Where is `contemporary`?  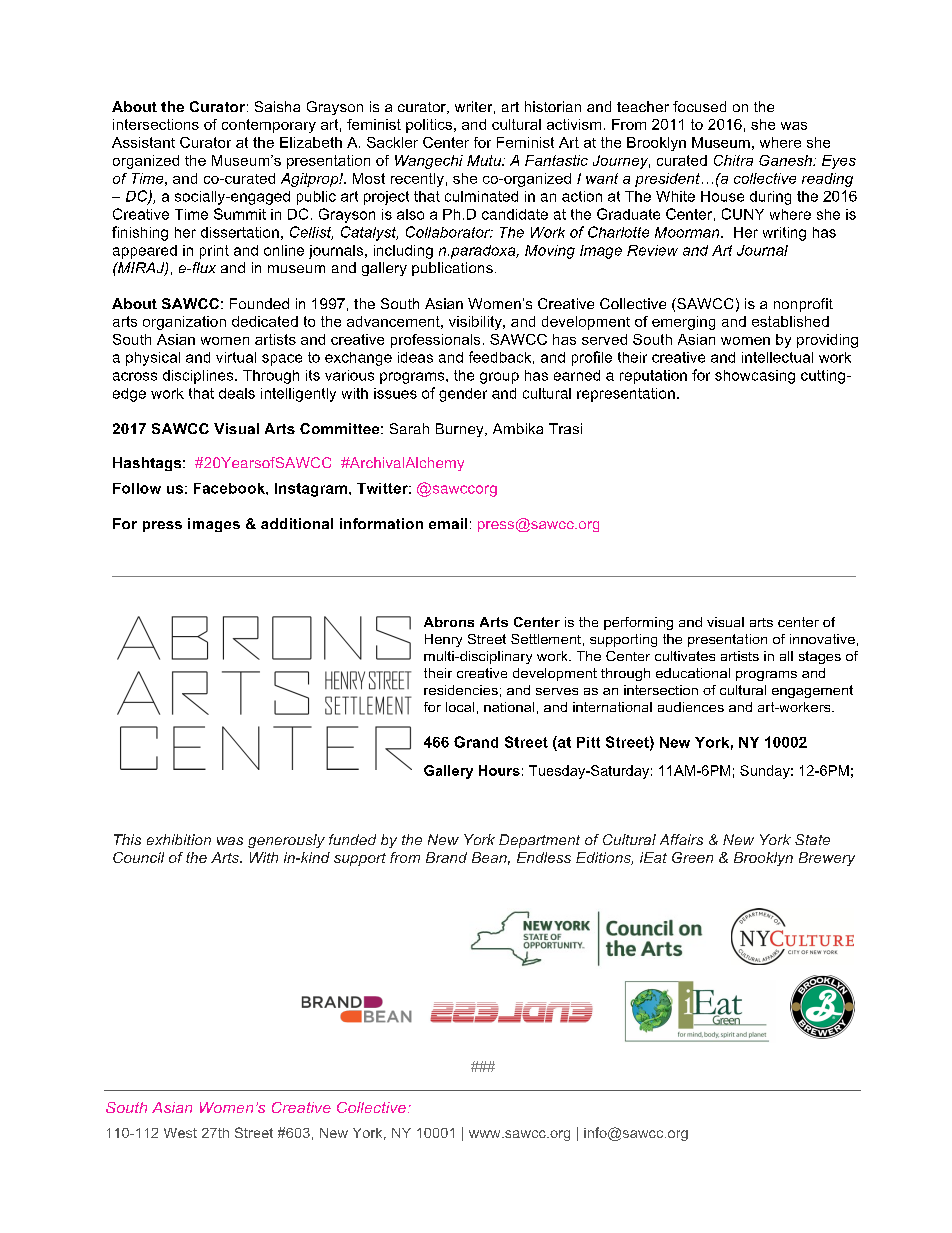
contemporary is located at coordinates (269, 126).
